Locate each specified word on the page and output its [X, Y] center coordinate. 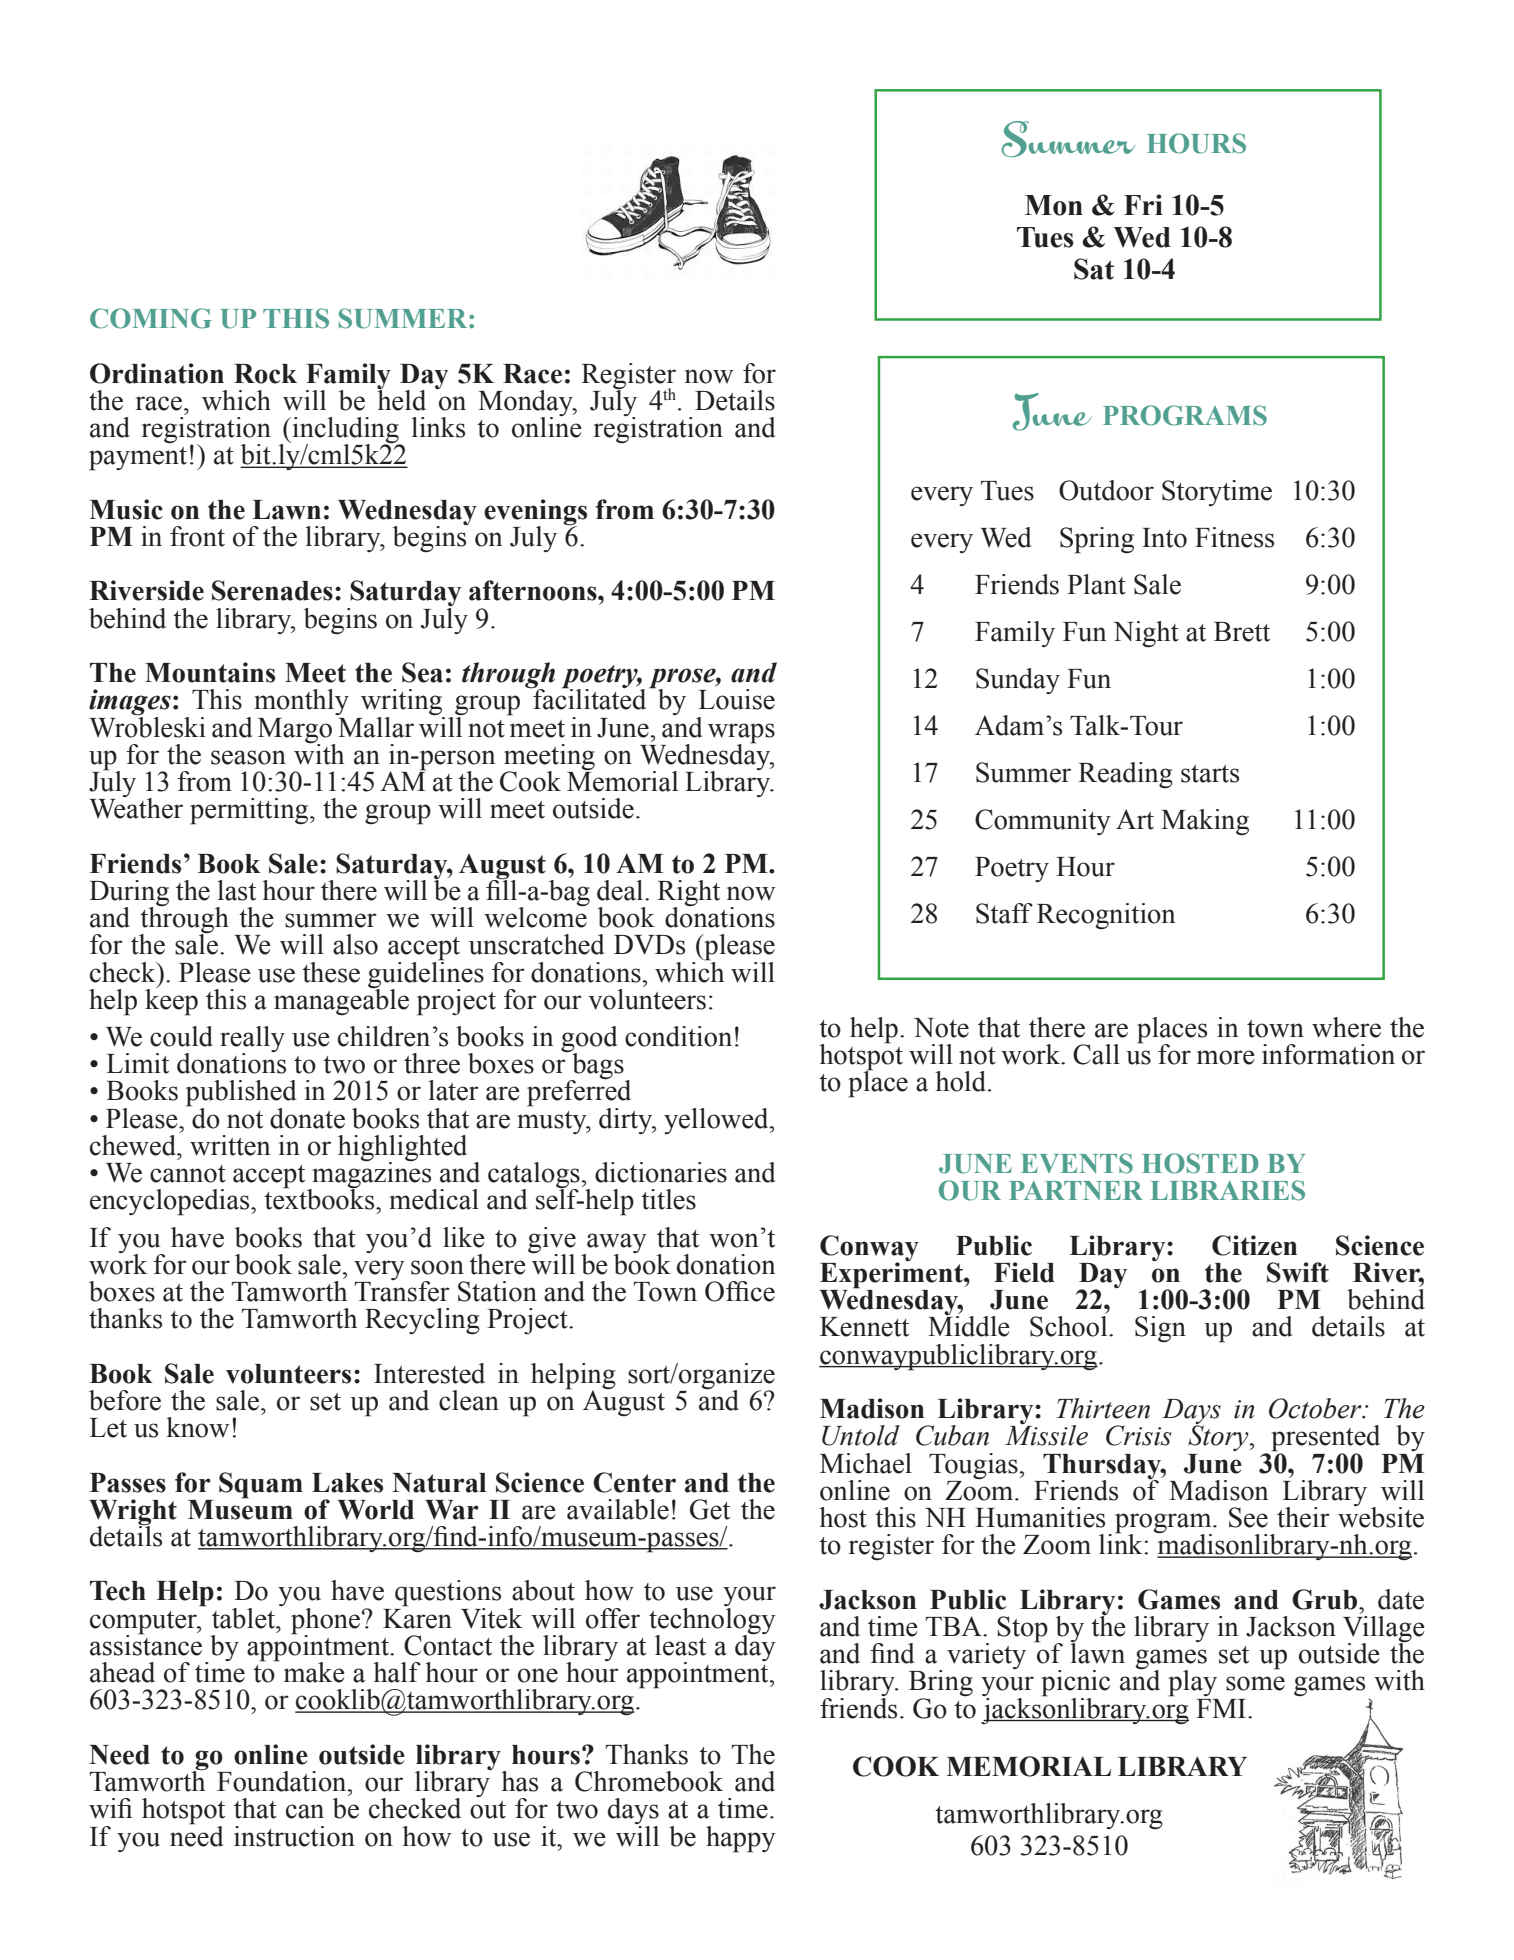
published [241, 1094]
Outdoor [1106, 490]
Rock [265, 374]
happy [741, 1839]
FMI [1222, 1708]
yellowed [717, 1121]
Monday [526, 404]
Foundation [283, 1781]
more [1226, 1057]
